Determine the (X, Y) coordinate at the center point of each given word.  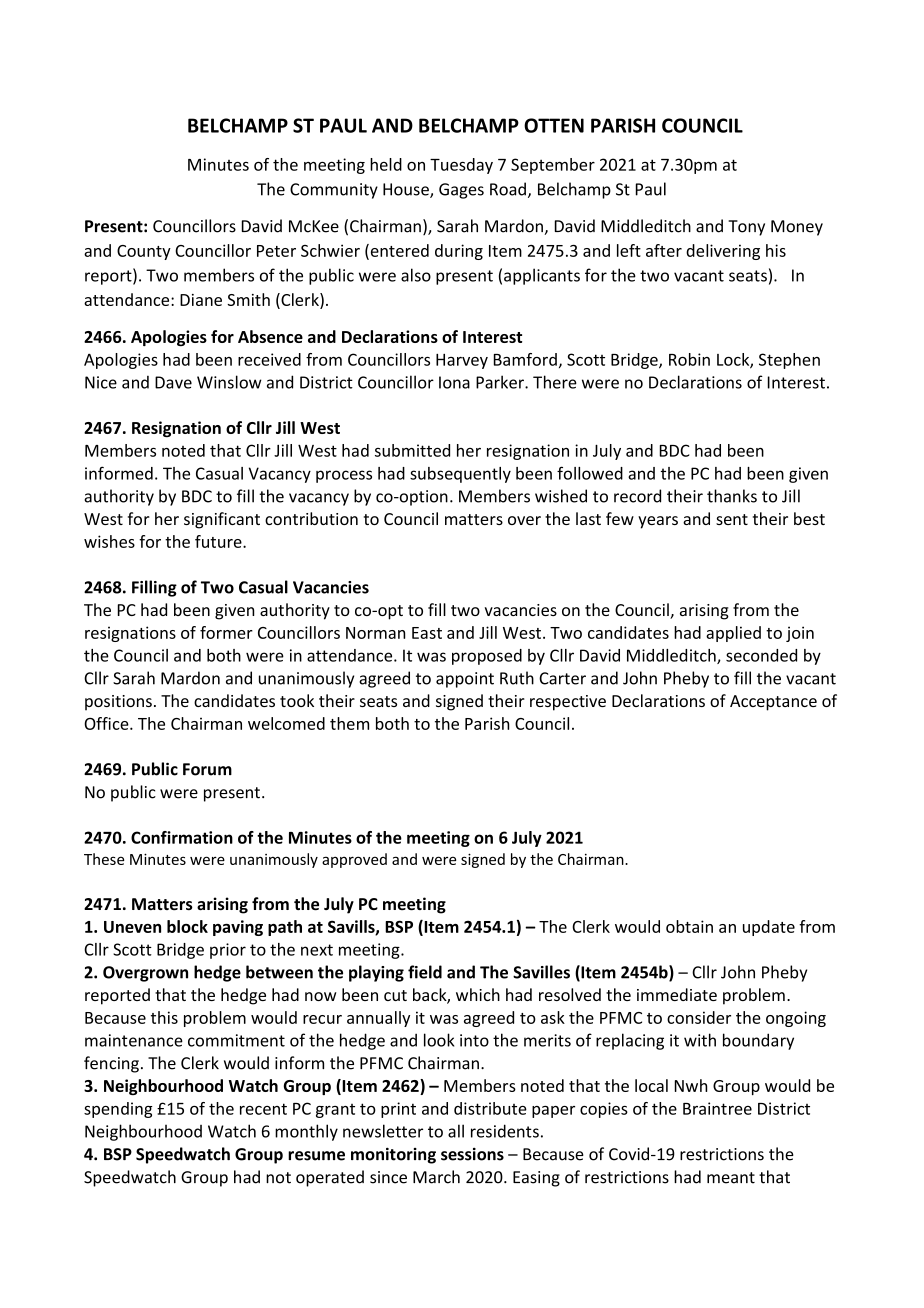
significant (222, 520)
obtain (689, 926)
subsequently (460, 475)
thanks (732, 496)
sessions (472, 1154)
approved (354, 860)
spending (118, 1110)
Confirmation (182, 837)
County (144, 252)
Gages (461, 191)
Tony (746, 228)
